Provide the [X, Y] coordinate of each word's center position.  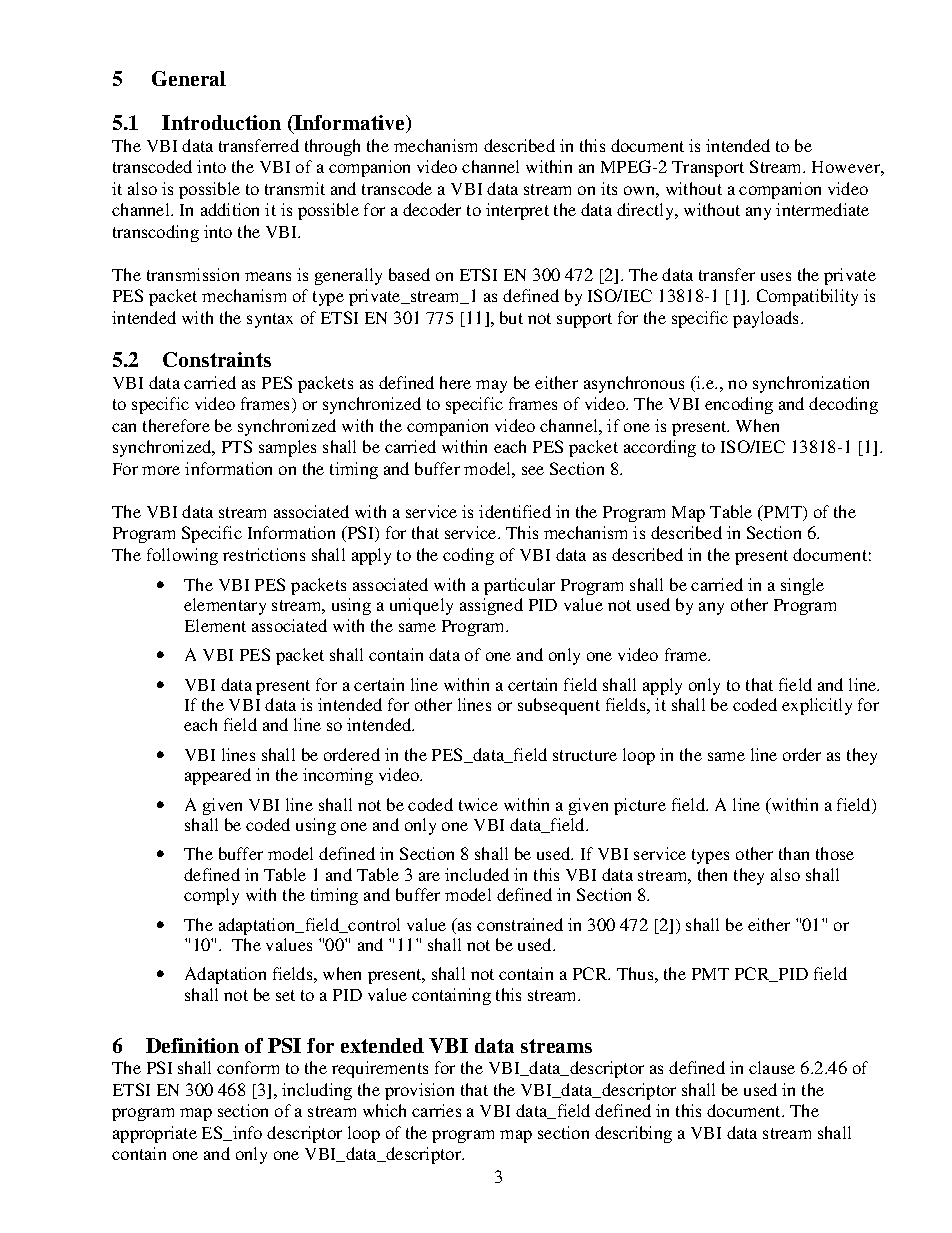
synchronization [811, 384]
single [802, 586]
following [182, 556]
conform [248, 1067]
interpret [517, 211]
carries [436, 1110]
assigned [491, 606]
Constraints [217, 359]
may [491, 386]
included [477, 874]
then [712, 874]
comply [211, 896]
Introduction [221, 122]
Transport [708, 169]
